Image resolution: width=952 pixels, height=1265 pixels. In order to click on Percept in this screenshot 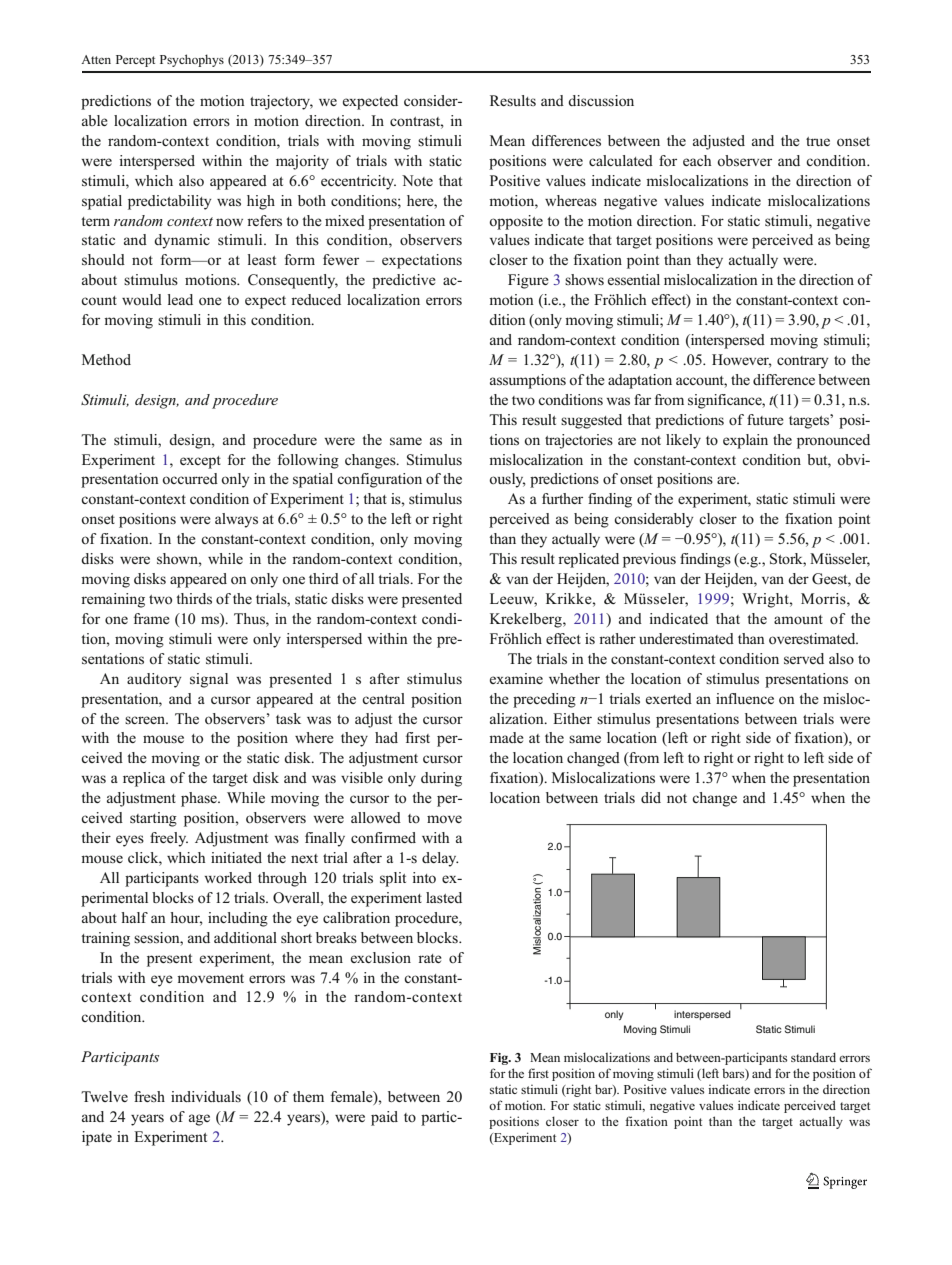, I will do `click(135, 61)`.
